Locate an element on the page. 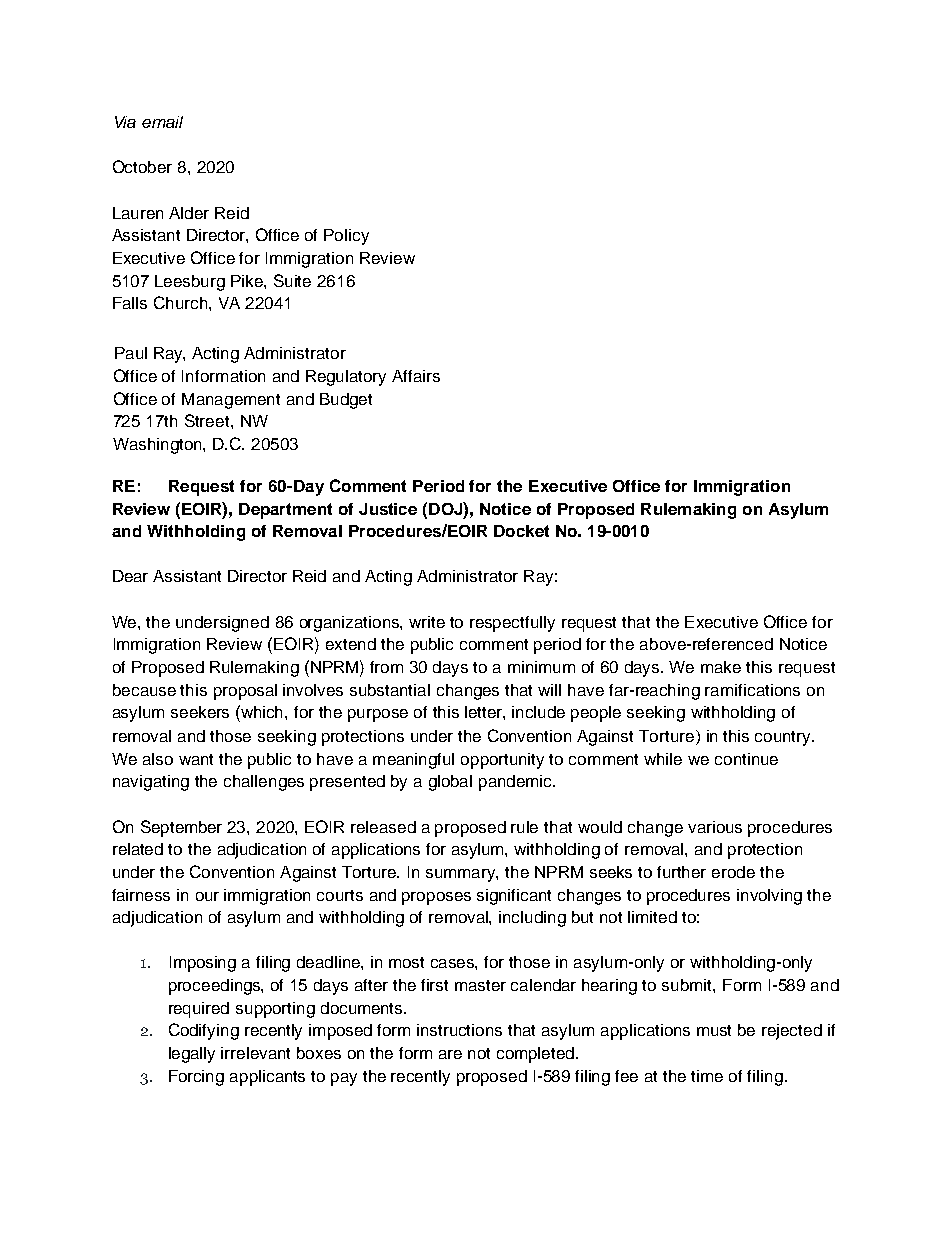  legally is located at coordinates (192, 1055).
